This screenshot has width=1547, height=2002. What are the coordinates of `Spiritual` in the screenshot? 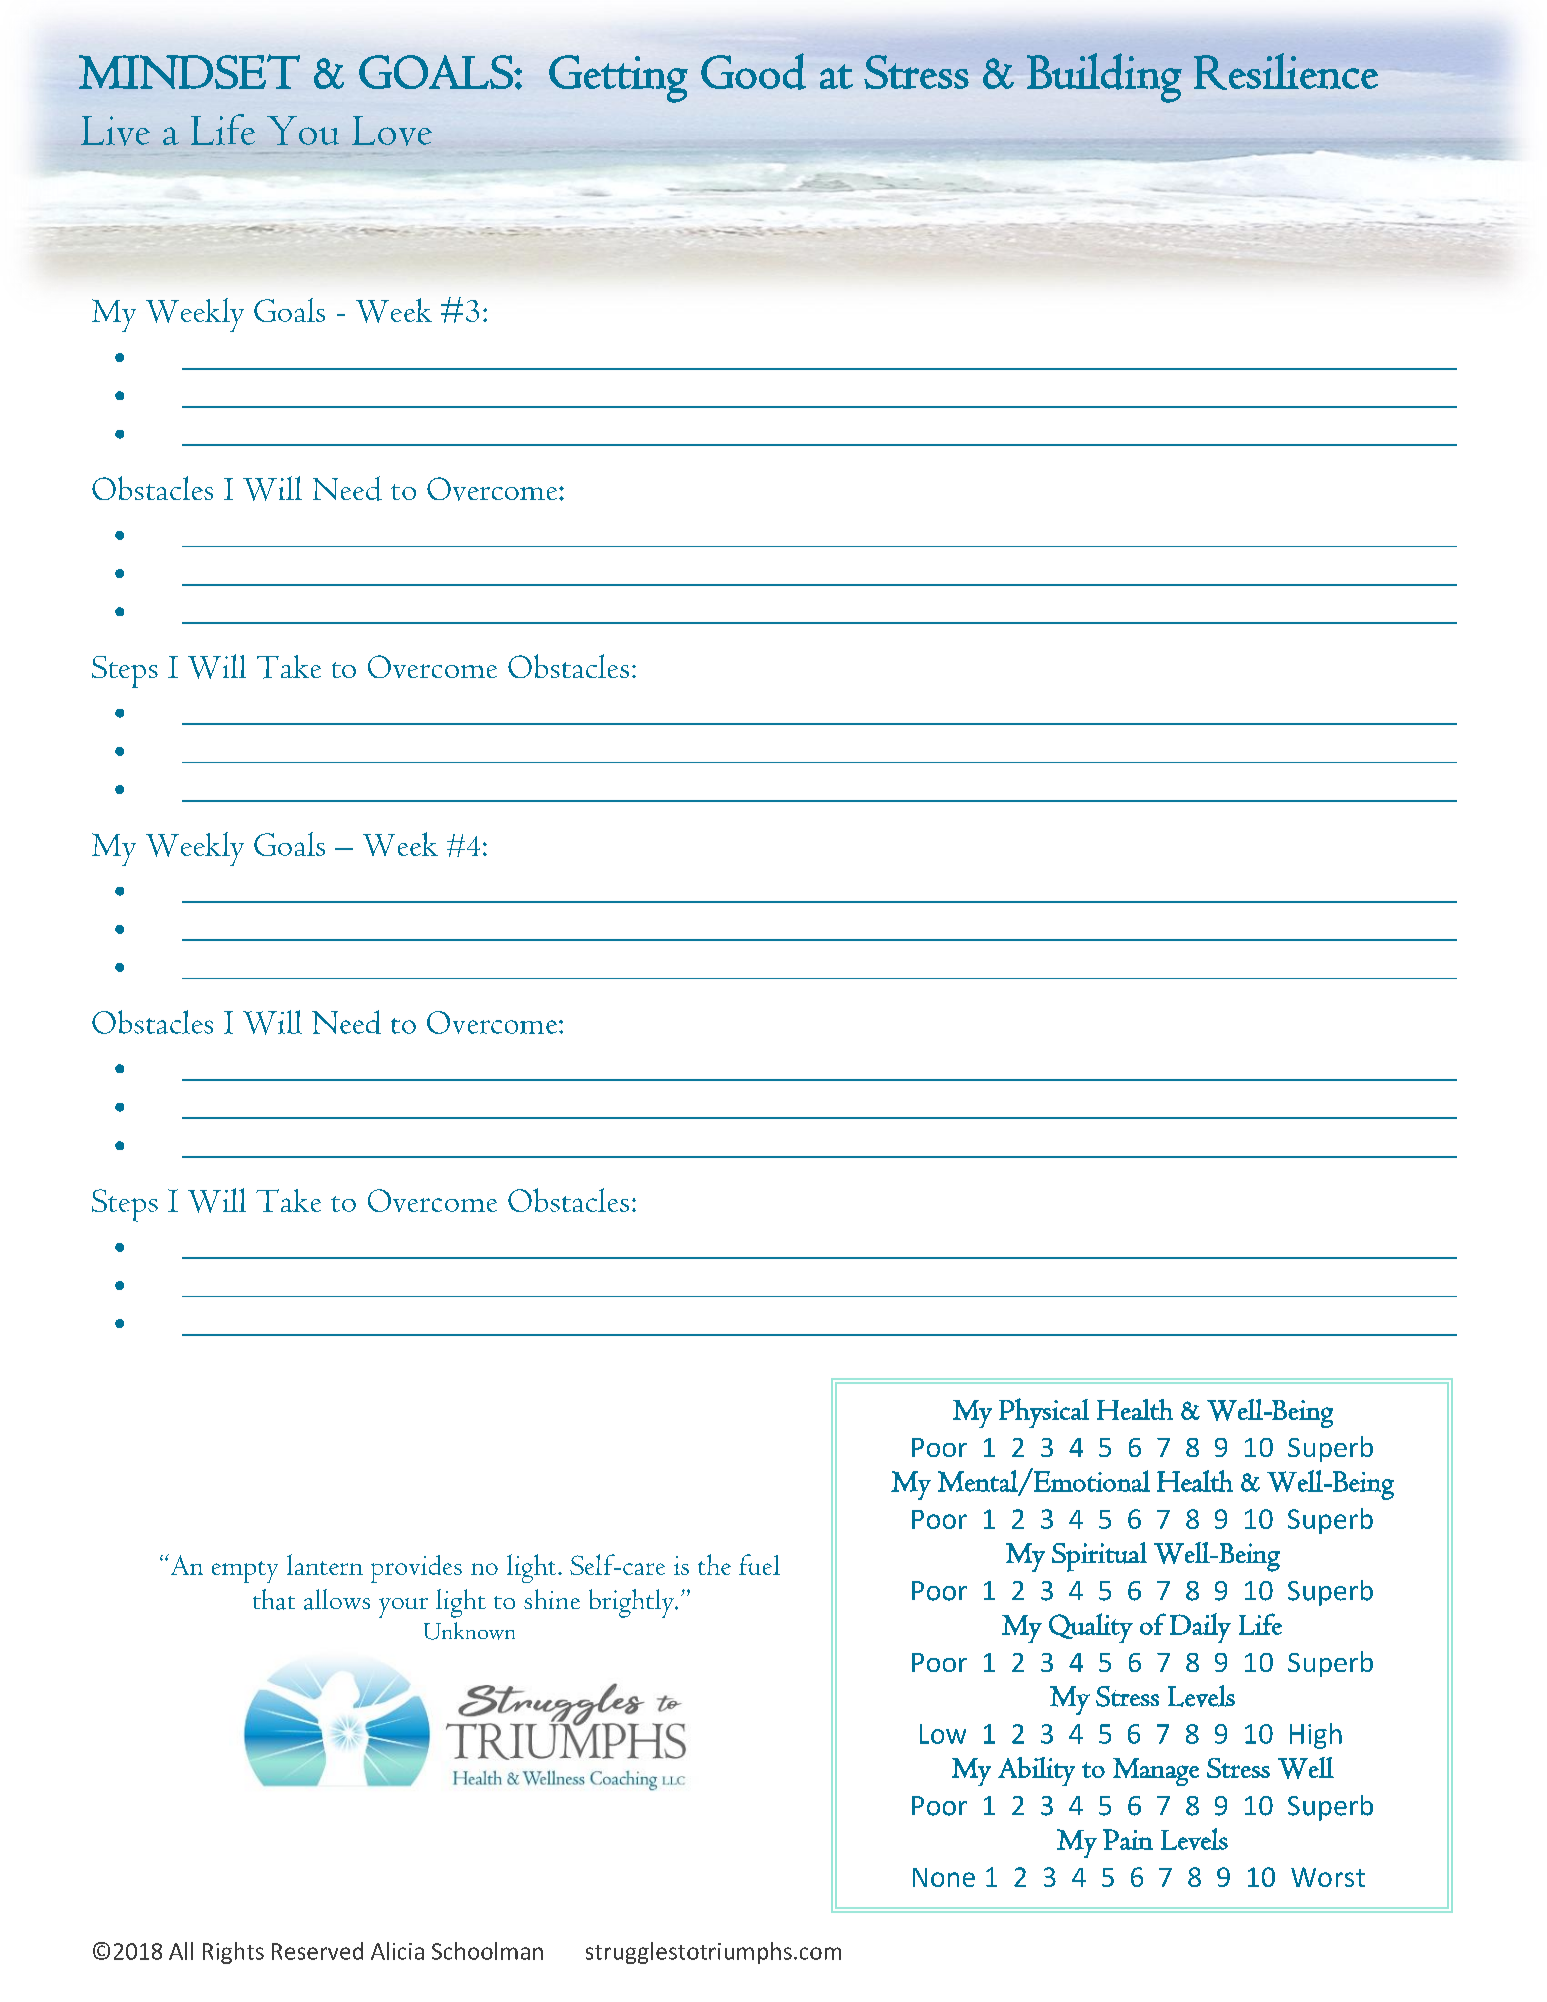 It's located at (1099, 1557).
